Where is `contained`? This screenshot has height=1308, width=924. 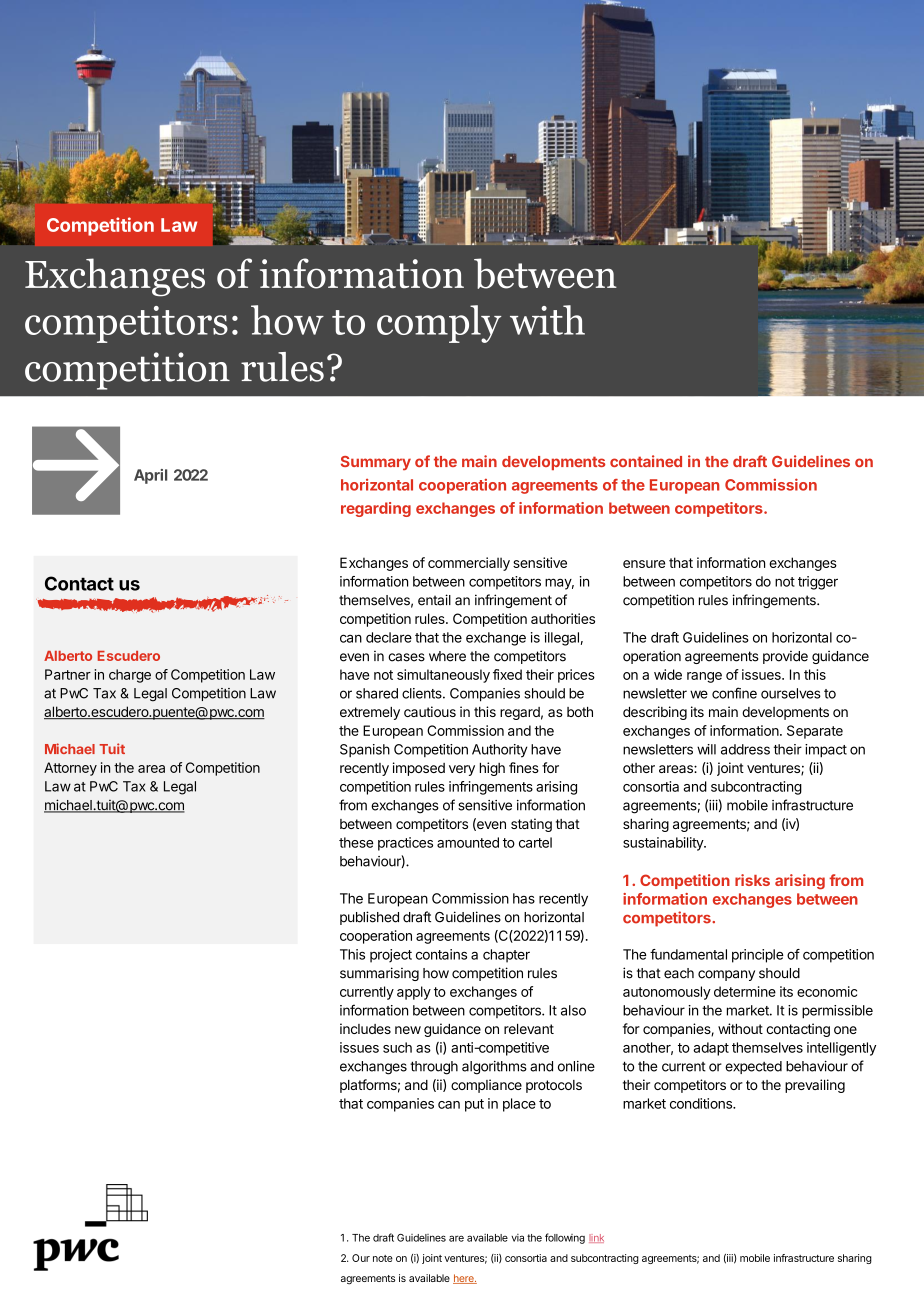 contained is located at coordinates (646, 461).
